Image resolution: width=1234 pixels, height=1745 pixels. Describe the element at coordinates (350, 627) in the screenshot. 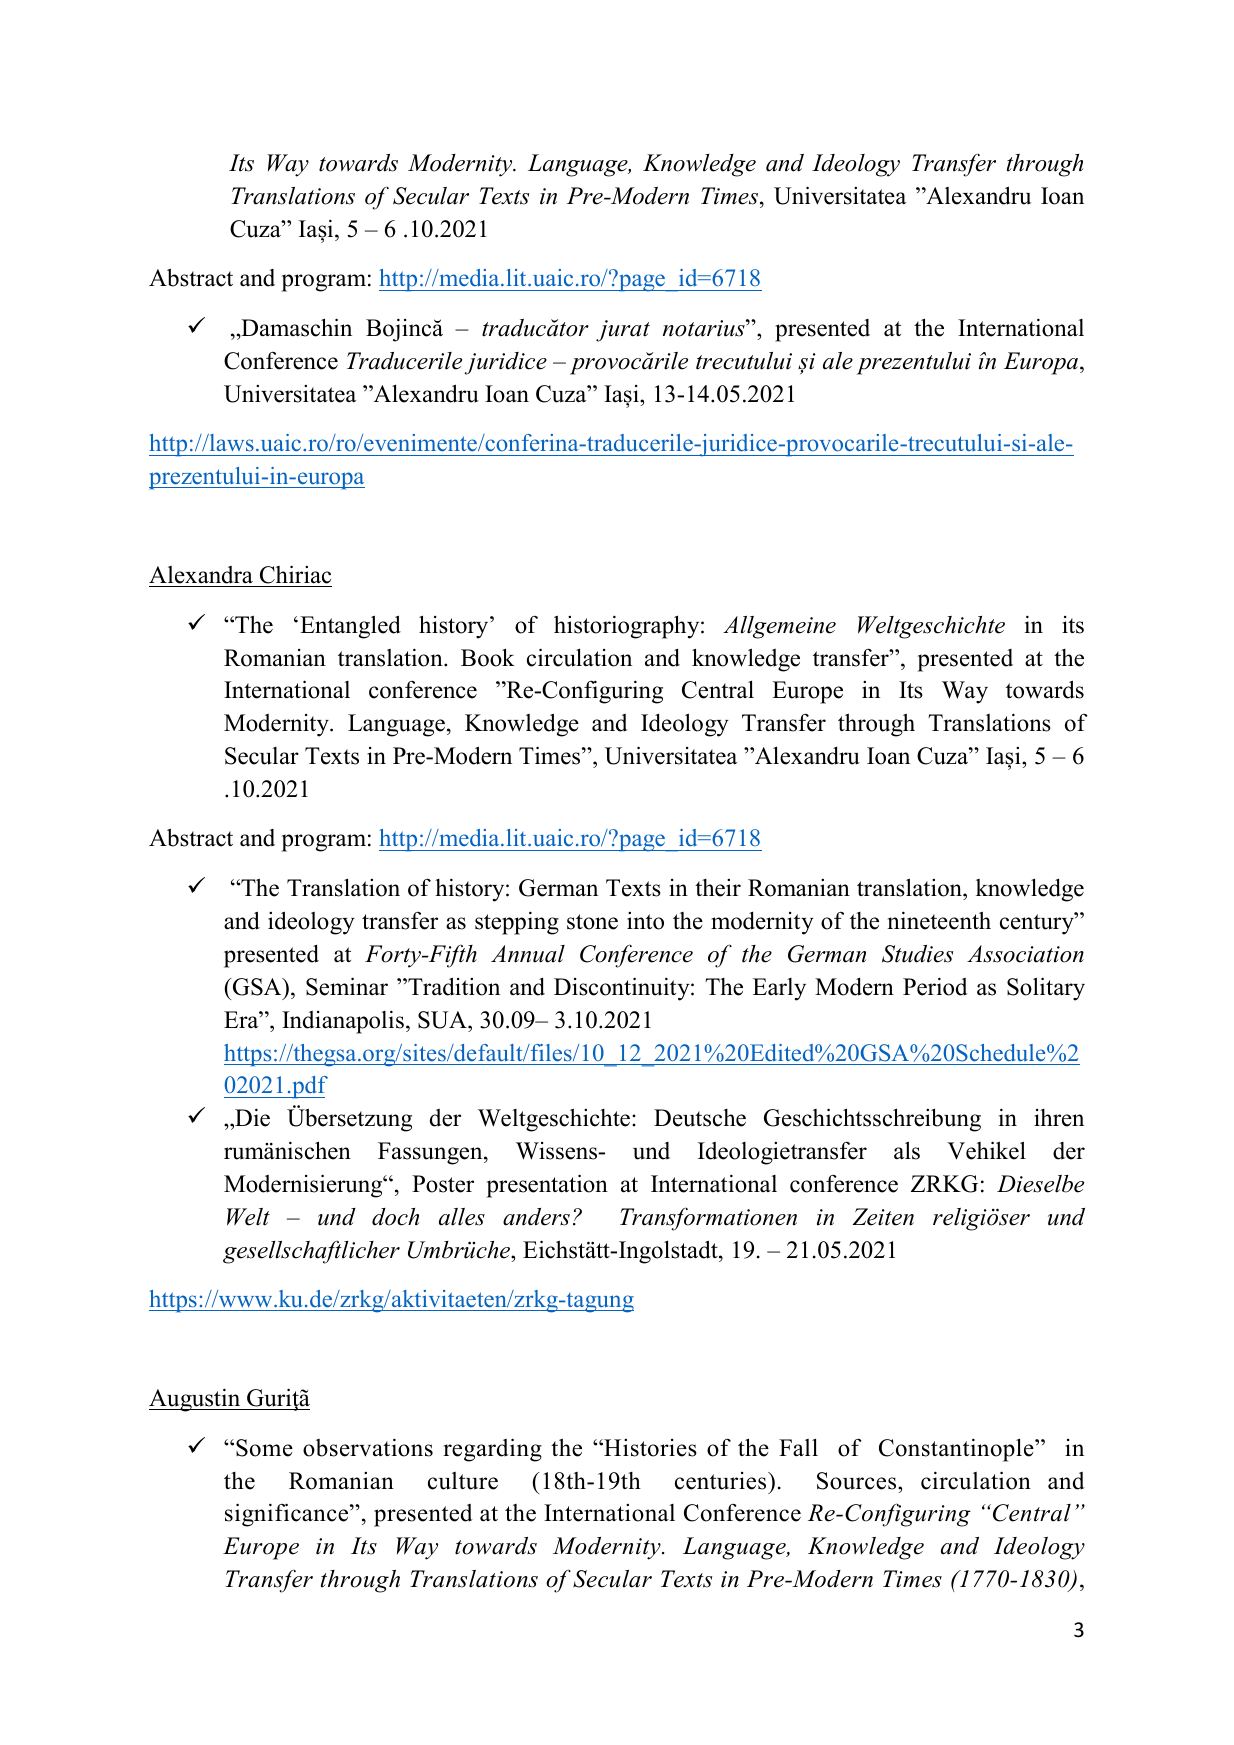

I see `Entangled` at that location.
